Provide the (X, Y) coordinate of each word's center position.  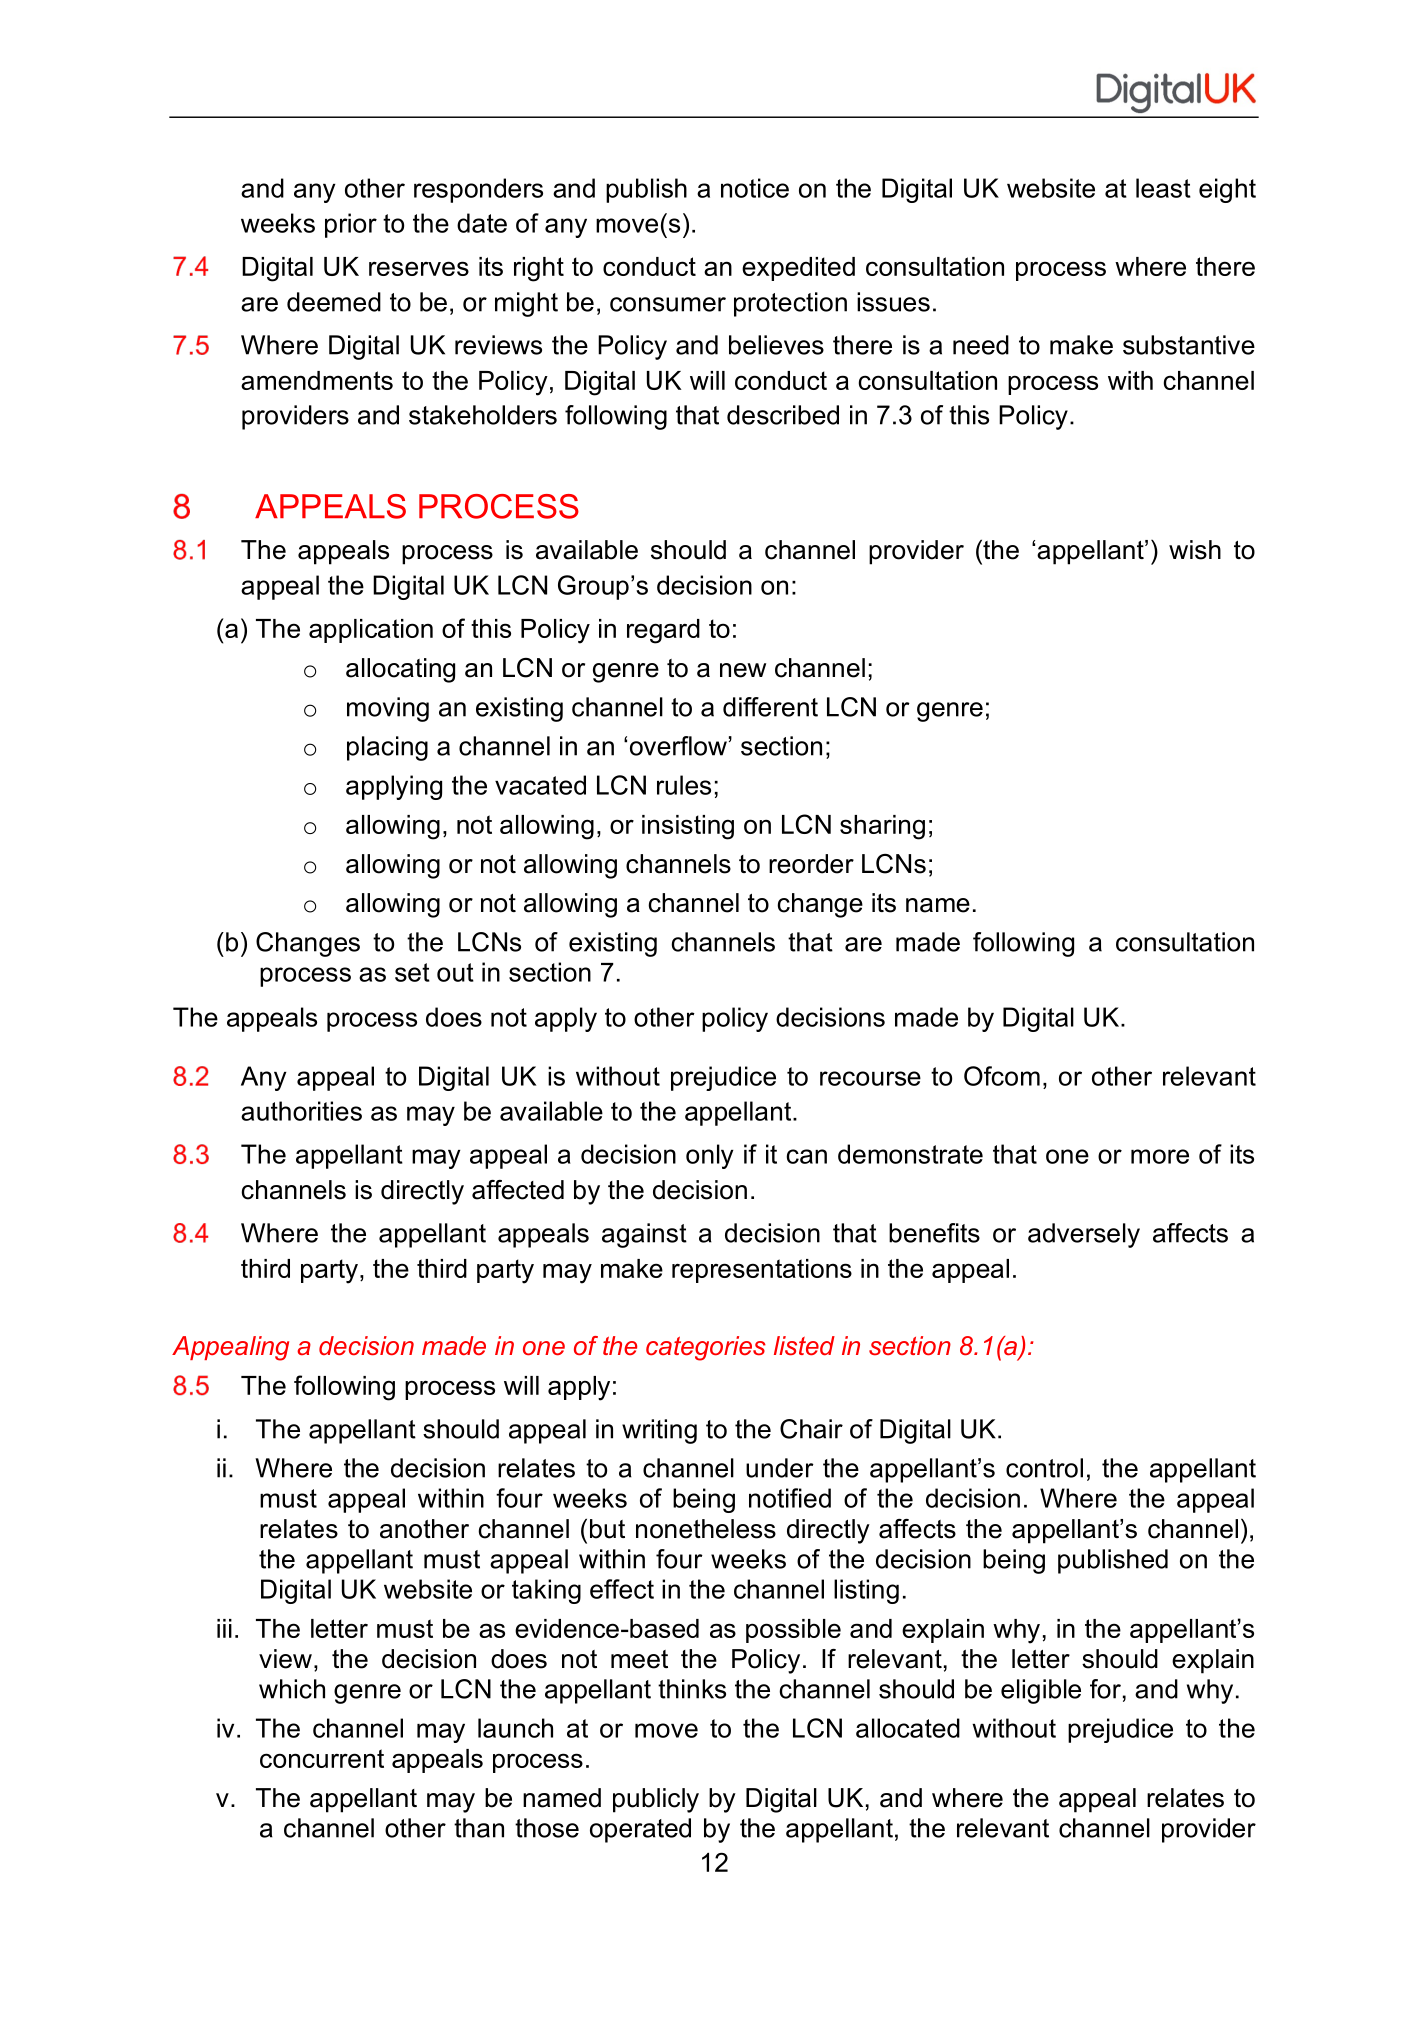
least (1163, 188)
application (371, 631)
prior (351, 225)
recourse (870, 1078)
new (743, 670)
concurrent (322, 1758)
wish (1195, 550)
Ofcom (1002, 1076)
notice (755, 188)
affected (518, 1190)
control (1044, 1468)
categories (706, 1348)
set (412, 972)
